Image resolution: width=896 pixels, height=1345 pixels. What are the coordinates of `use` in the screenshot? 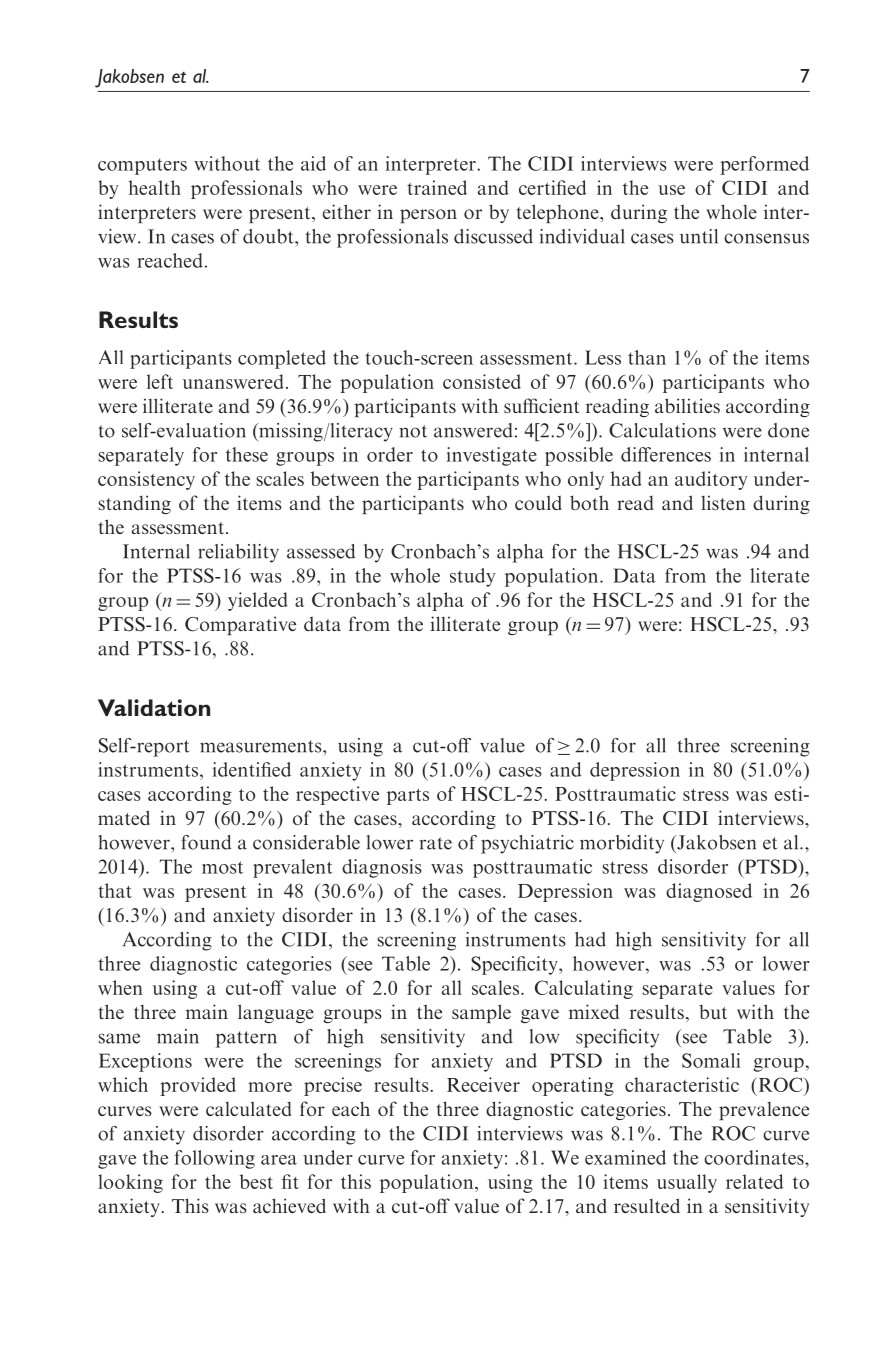 It's located at (671, 190).
